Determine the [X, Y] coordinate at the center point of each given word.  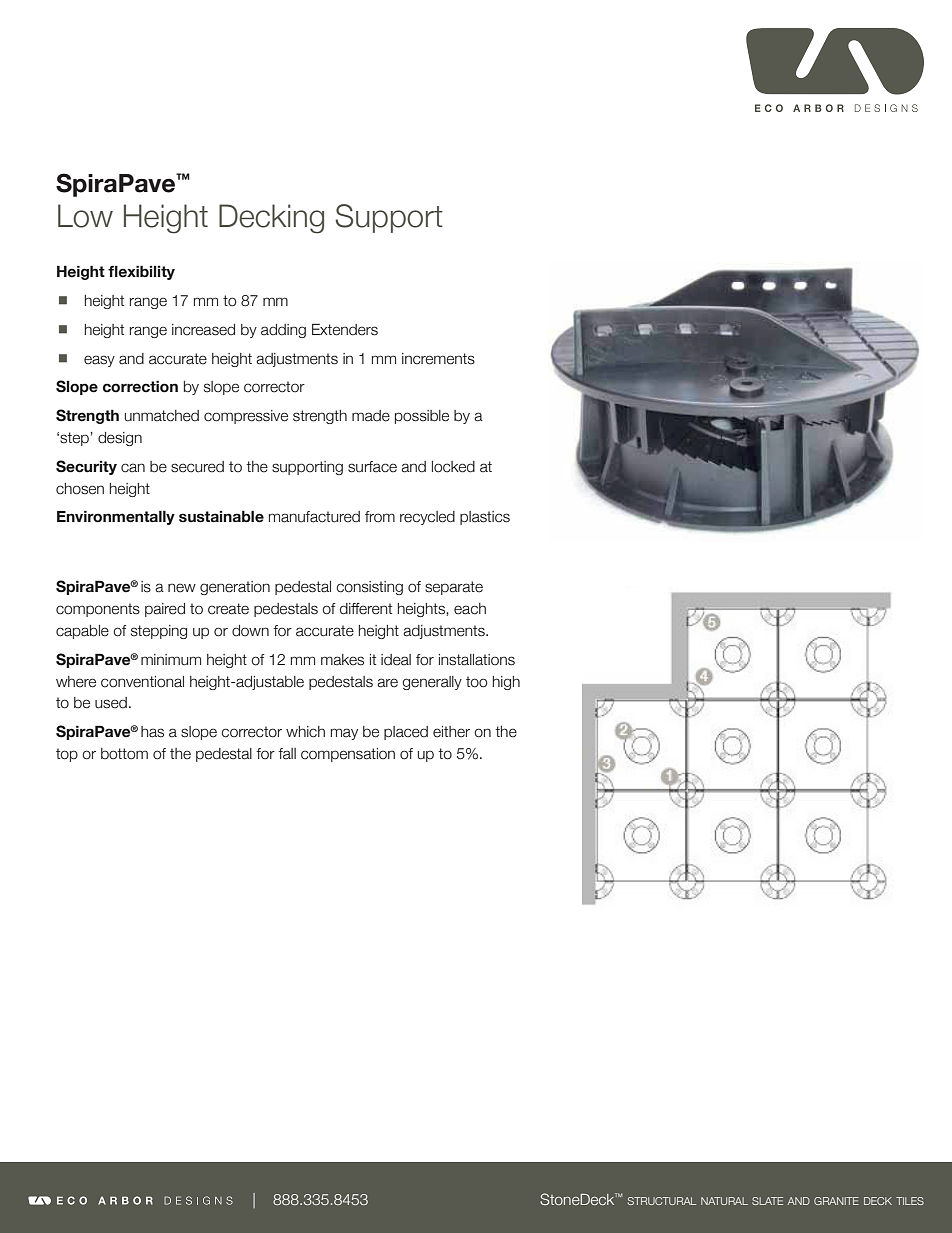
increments [438, 359]
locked [453, 467]
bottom [124, 754]
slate [767, 1201]
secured [197, 467]
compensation [348, 755]
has [152, 732]
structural [662, 1201]
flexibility [141, 272]
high [506, 683]
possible [422, 417]
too [476, 682]
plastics [485, 518]
